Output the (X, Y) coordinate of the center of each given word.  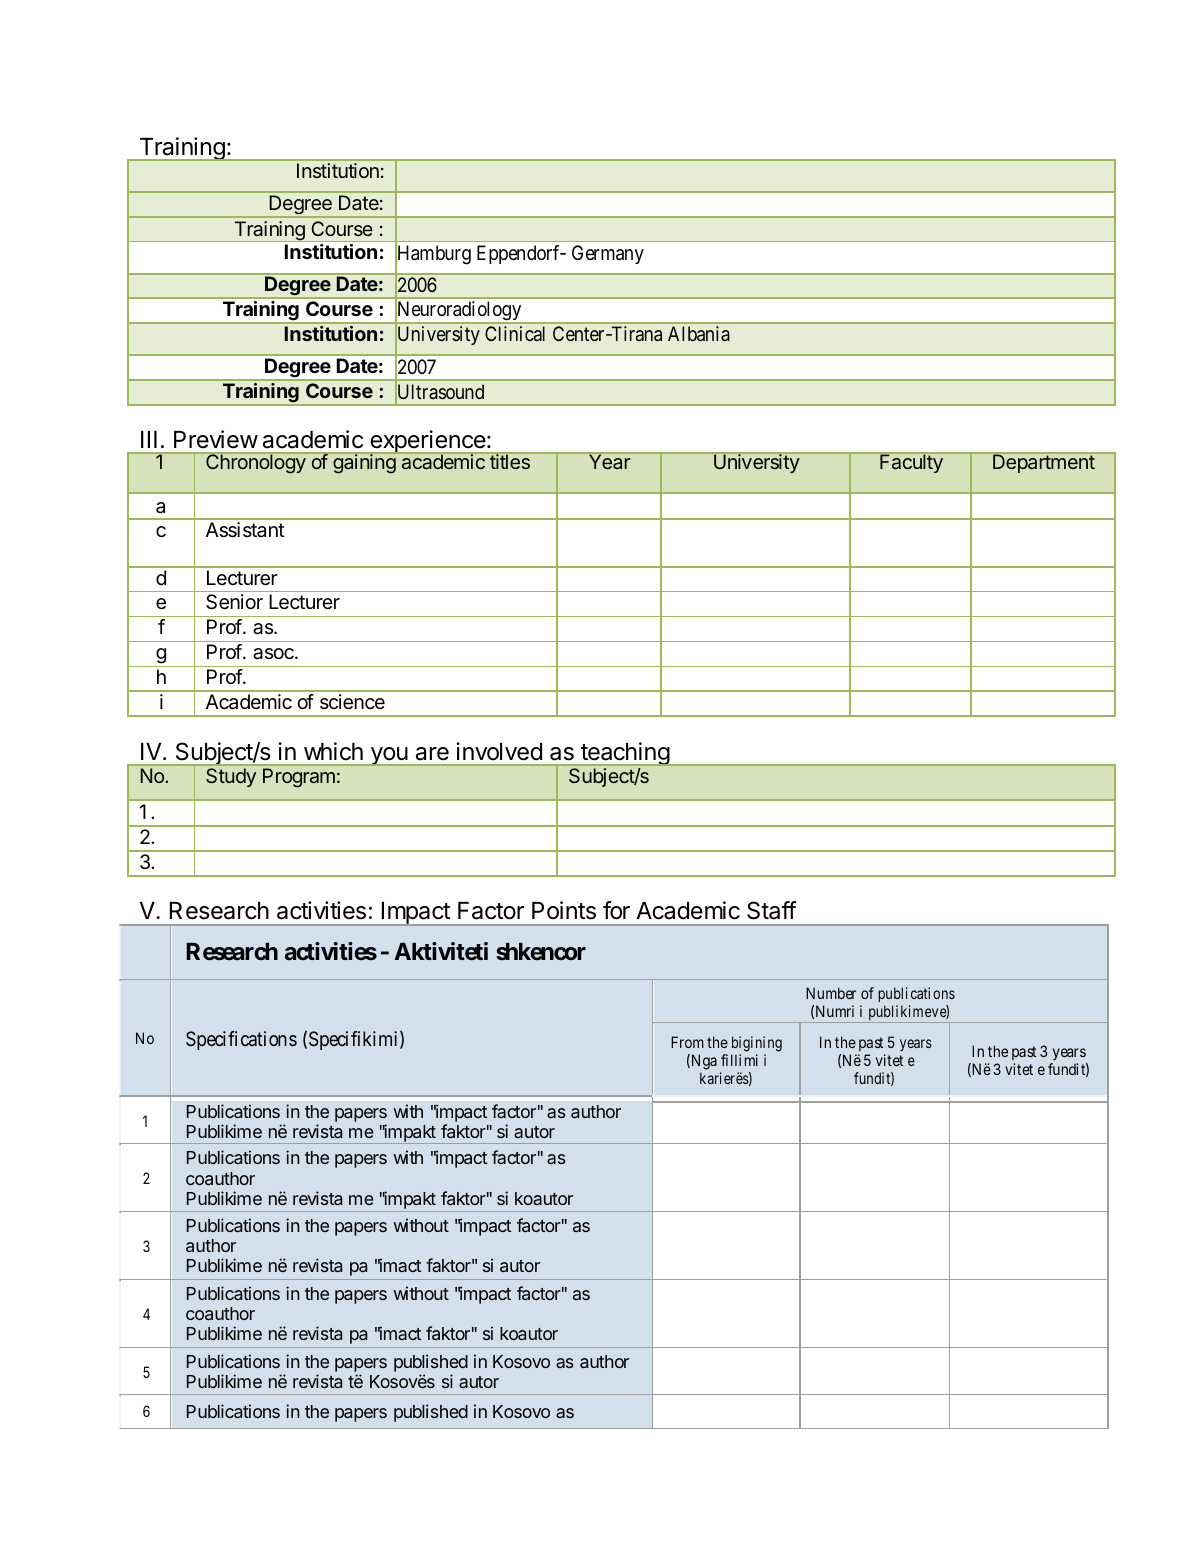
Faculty (911, 463)
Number (831, 993)
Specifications (241, 1040)
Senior (234, 602)
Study (231, 777)
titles (510, 461)
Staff (771, 910)
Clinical (515, 333)
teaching (625, 754)
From (687, 1042)
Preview (216, 439)
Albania (699, 333)
